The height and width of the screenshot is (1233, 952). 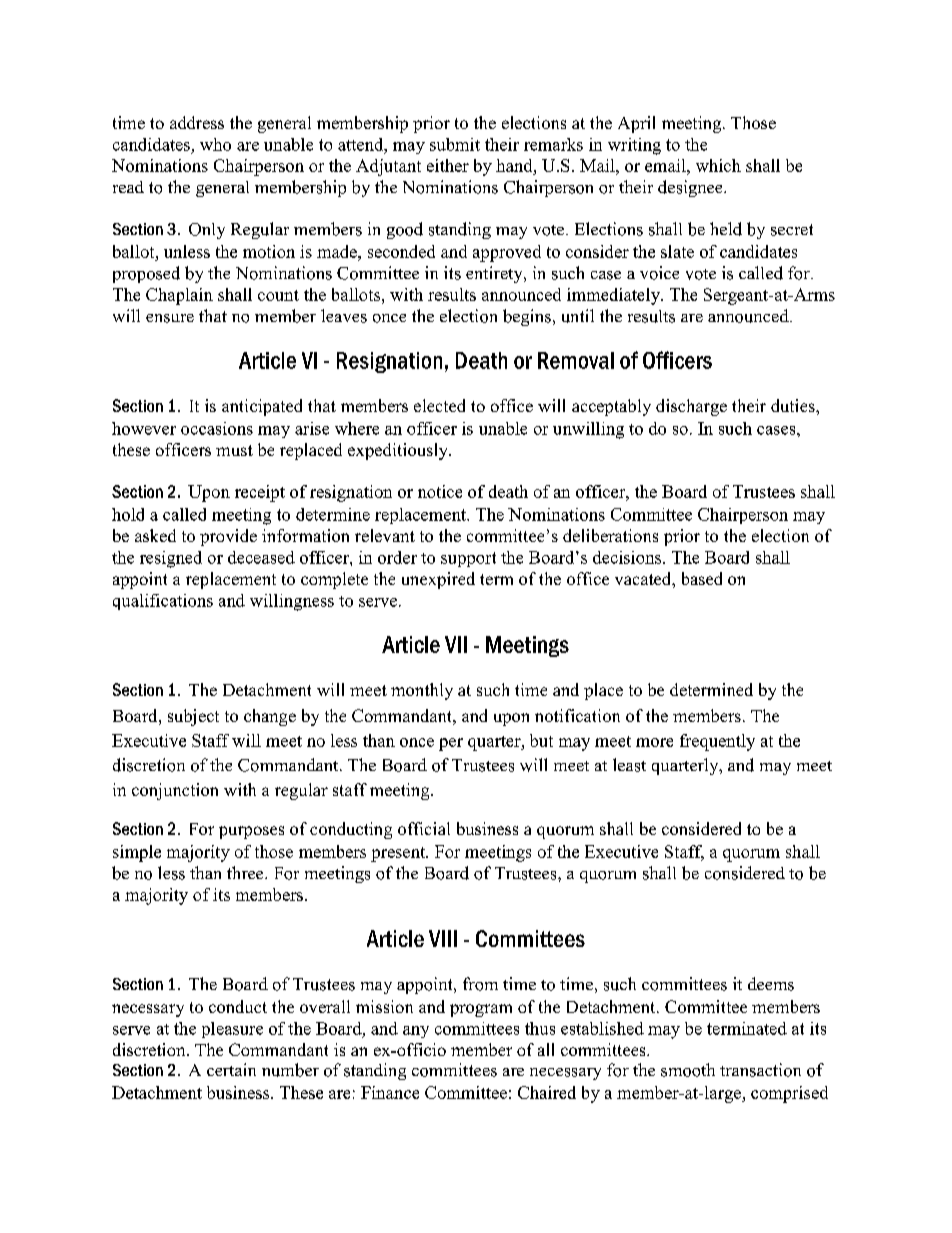 I want to click on notice, so click(x=440, y=491).
